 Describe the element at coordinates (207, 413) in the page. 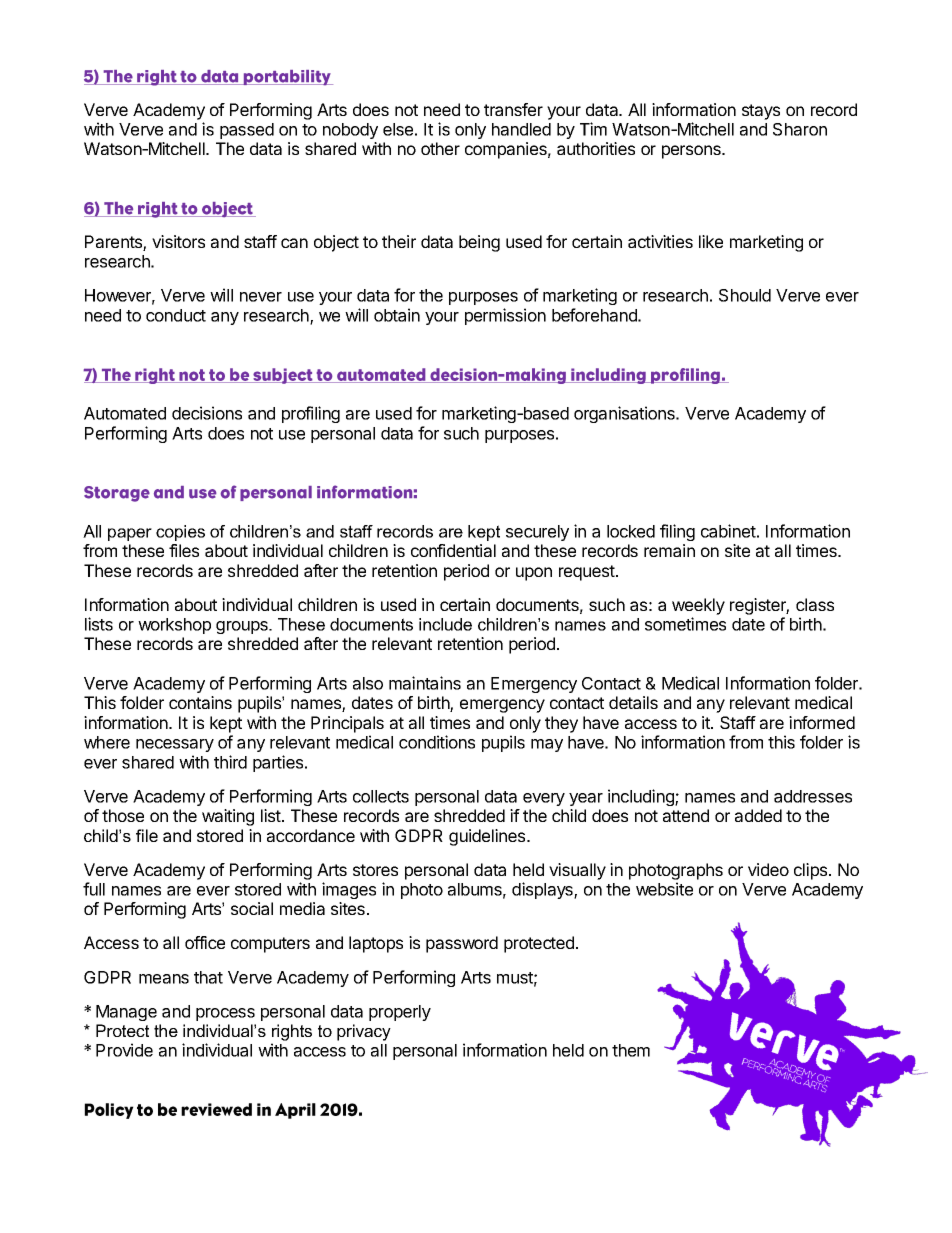

I see `decisions` at that location.
